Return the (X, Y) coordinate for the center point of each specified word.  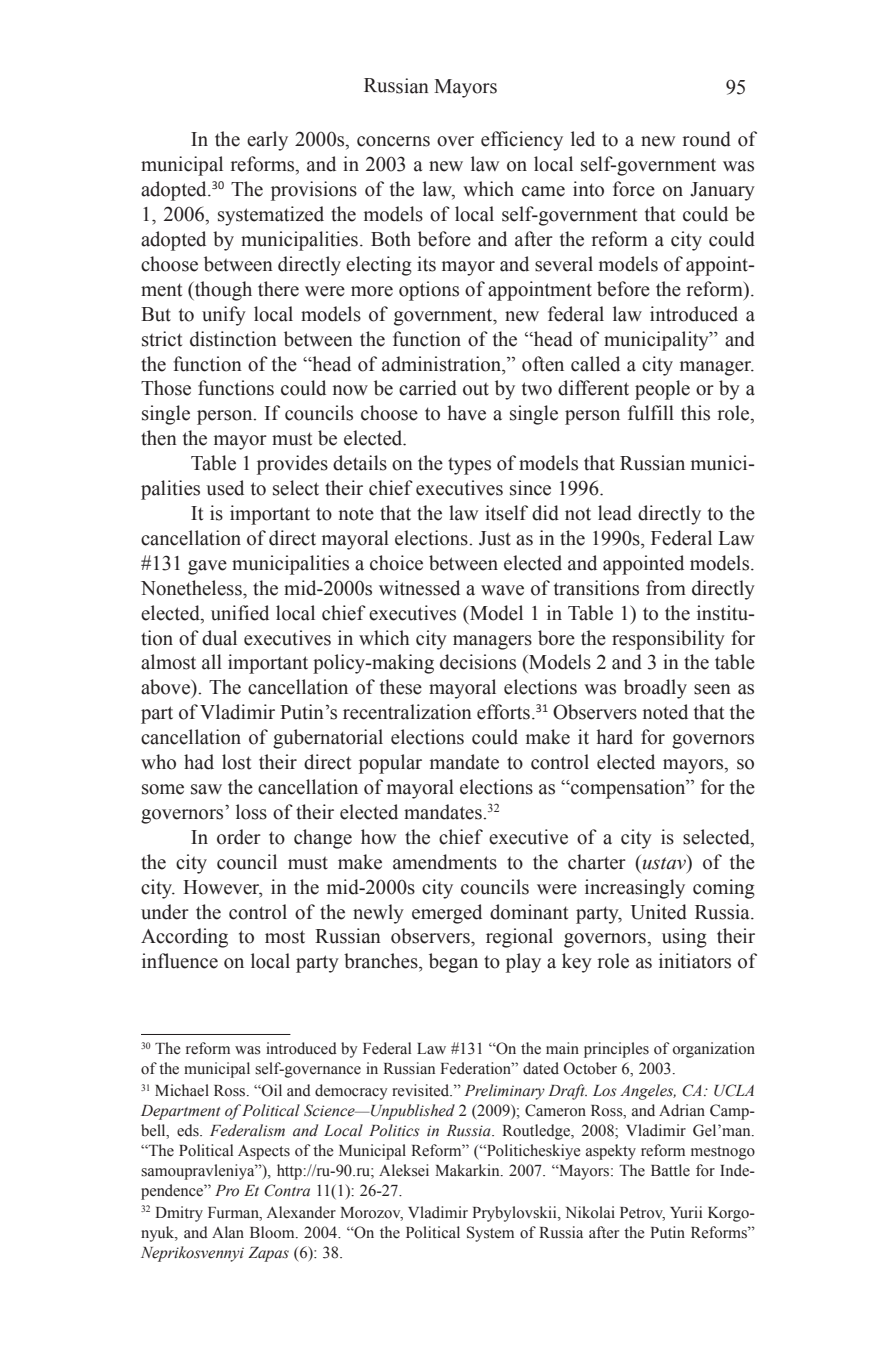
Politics (394, 1130)
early (267, 141)
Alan (228, 1232)
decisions (478, 662)
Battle (670, 1170)
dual (219, 638)
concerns (393, 141)
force (634, 189)
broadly (655, 689)
